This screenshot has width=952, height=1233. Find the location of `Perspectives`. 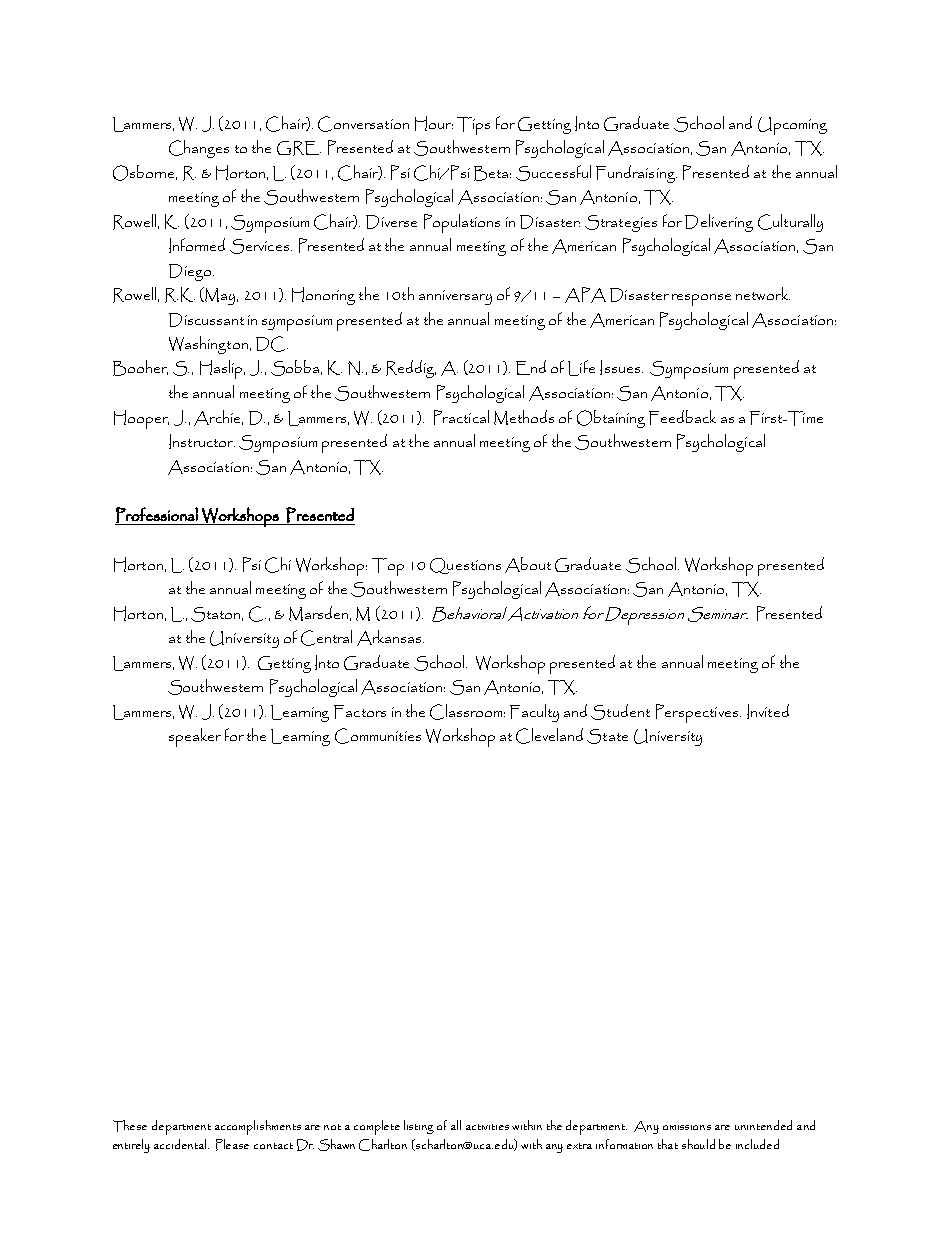

Perspectives is located at coordinates (698, 713).
